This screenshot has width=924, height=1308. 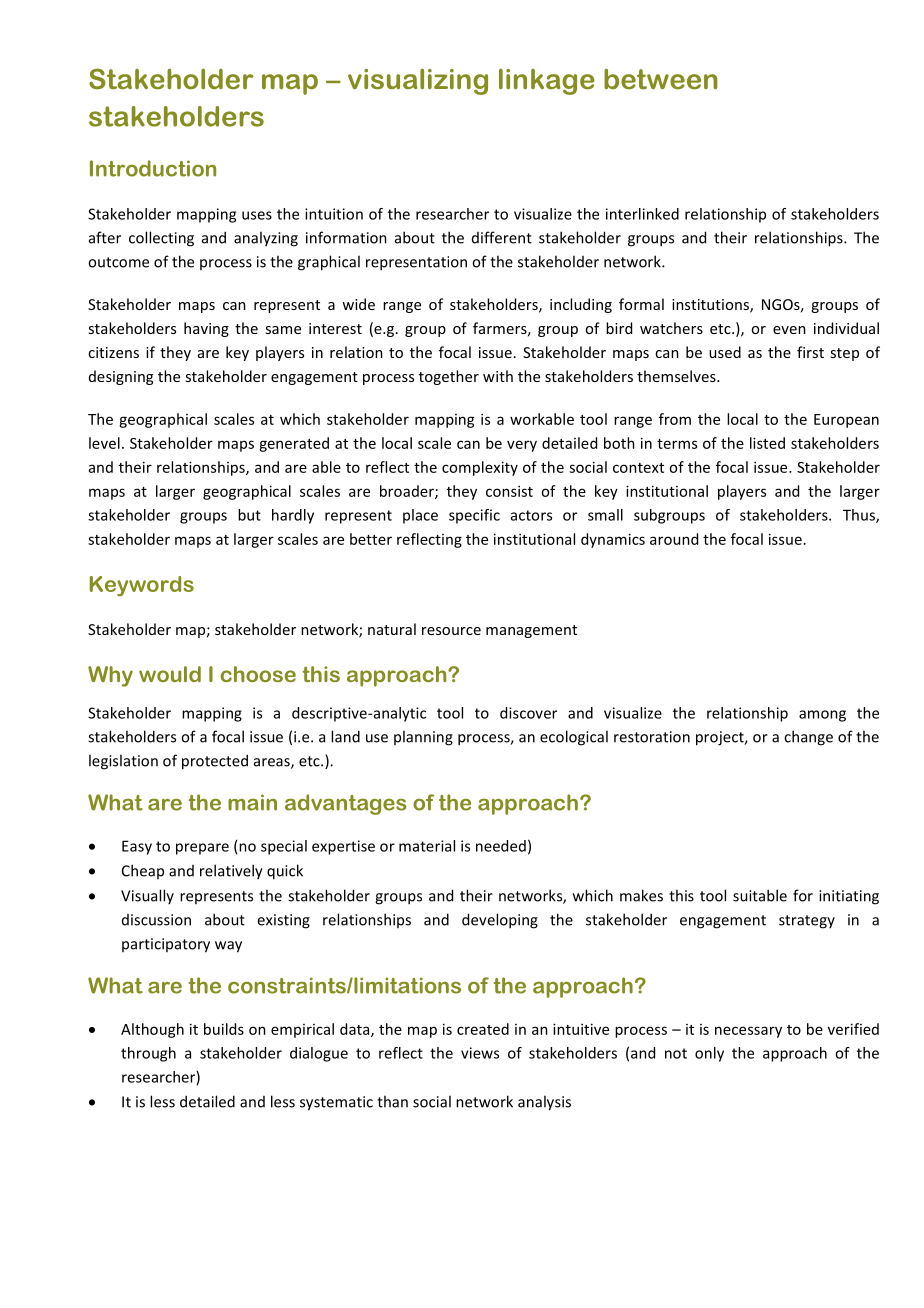 What do you see at coordinates (418, 82) in the screenshot?
I see `visualizing` at bounding box center [418, 82].
